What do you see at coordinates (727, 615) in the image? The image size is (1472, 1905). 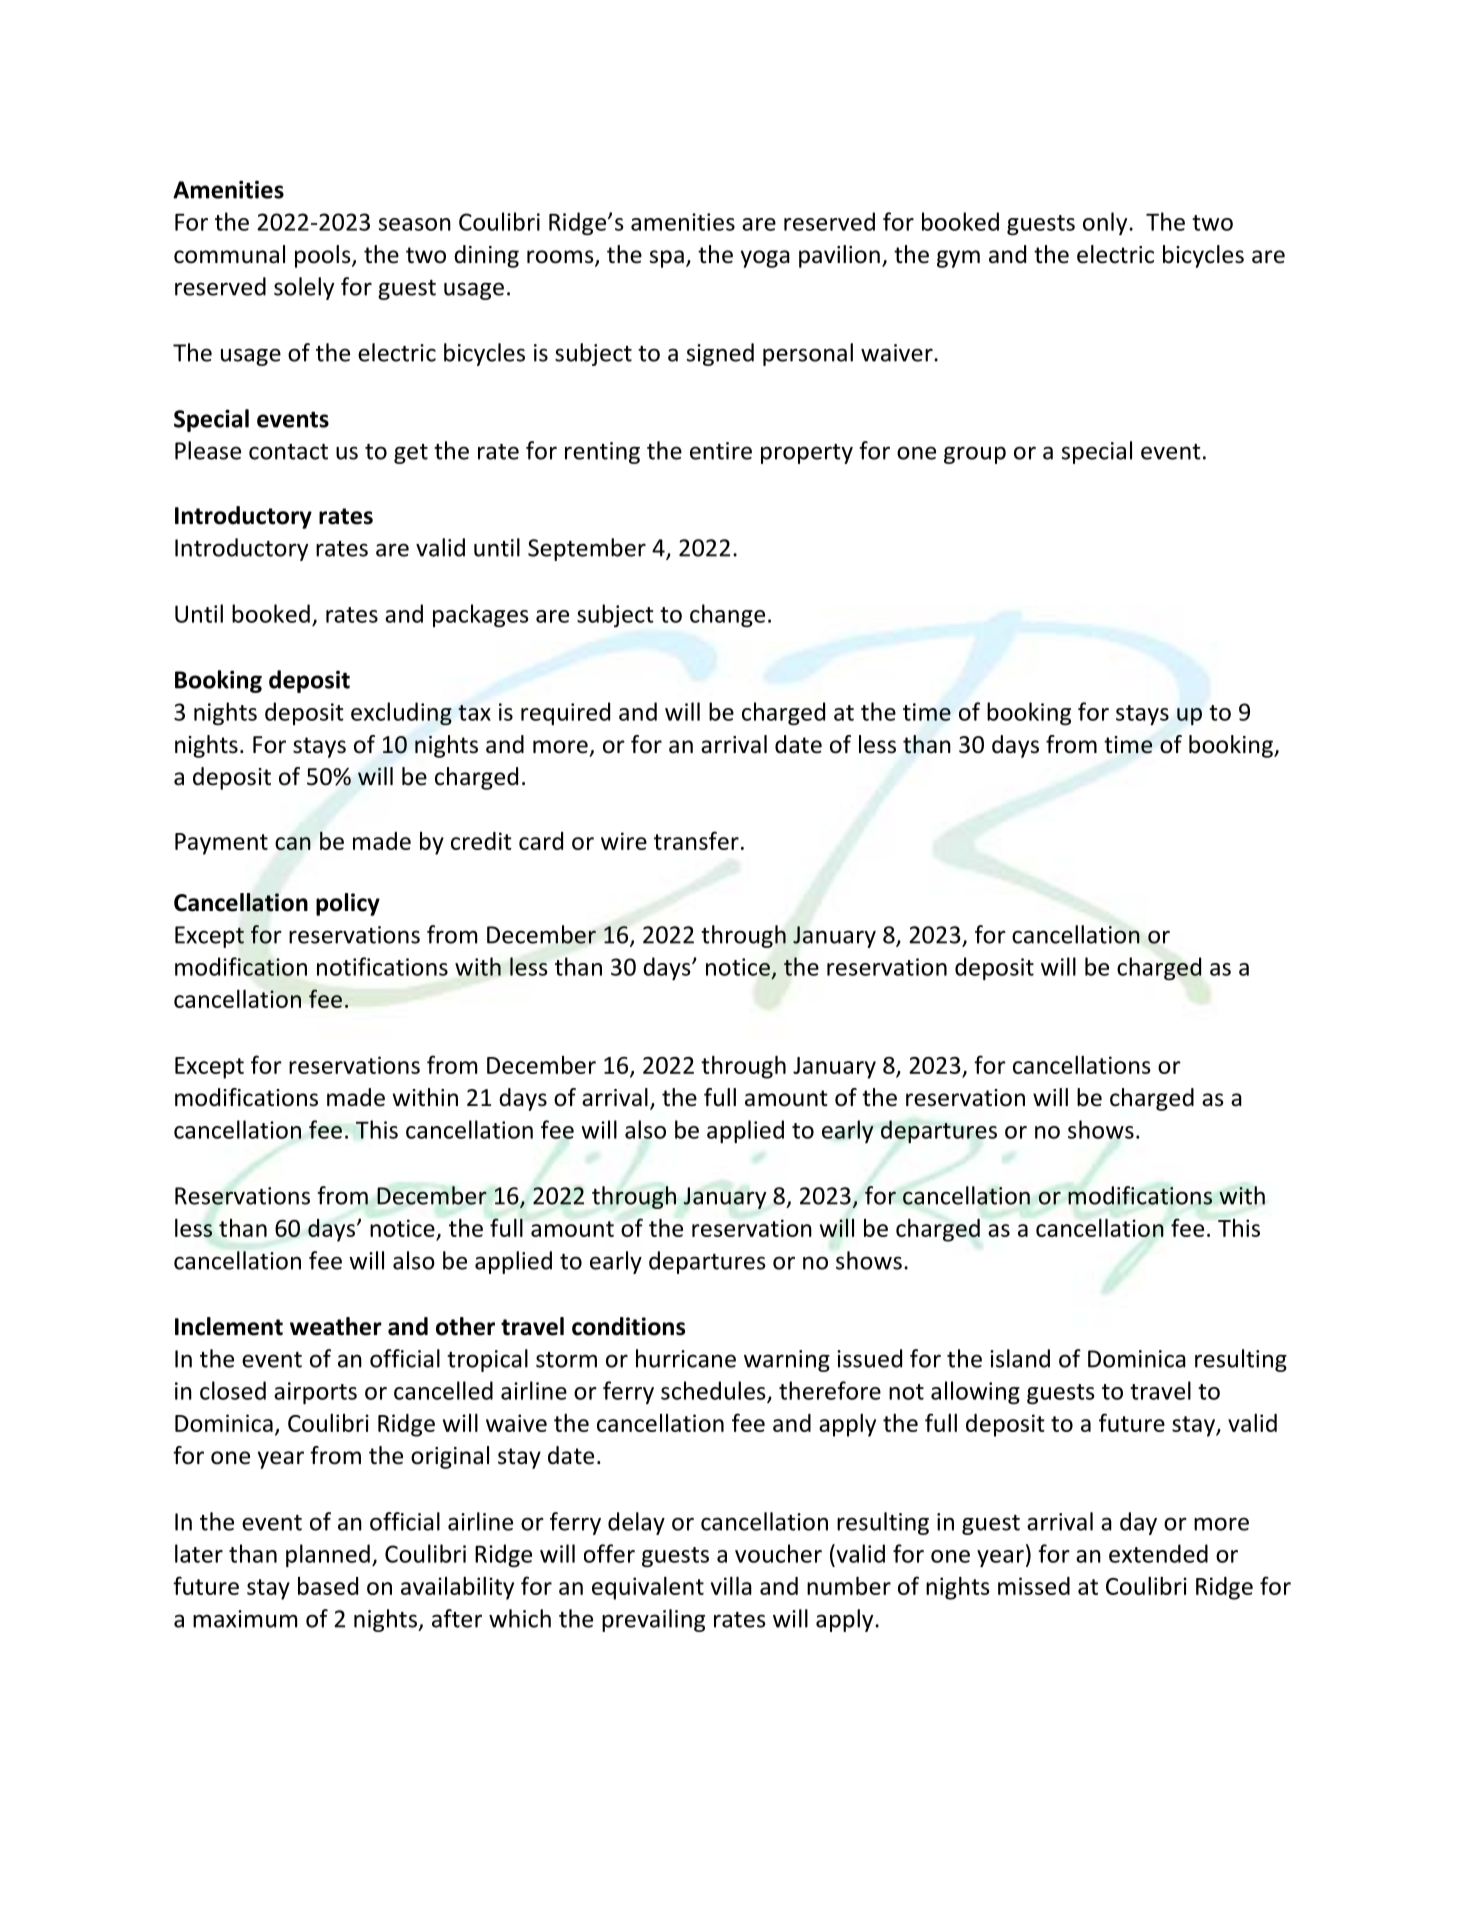 I see `change` at bounding box center [727, 615].
